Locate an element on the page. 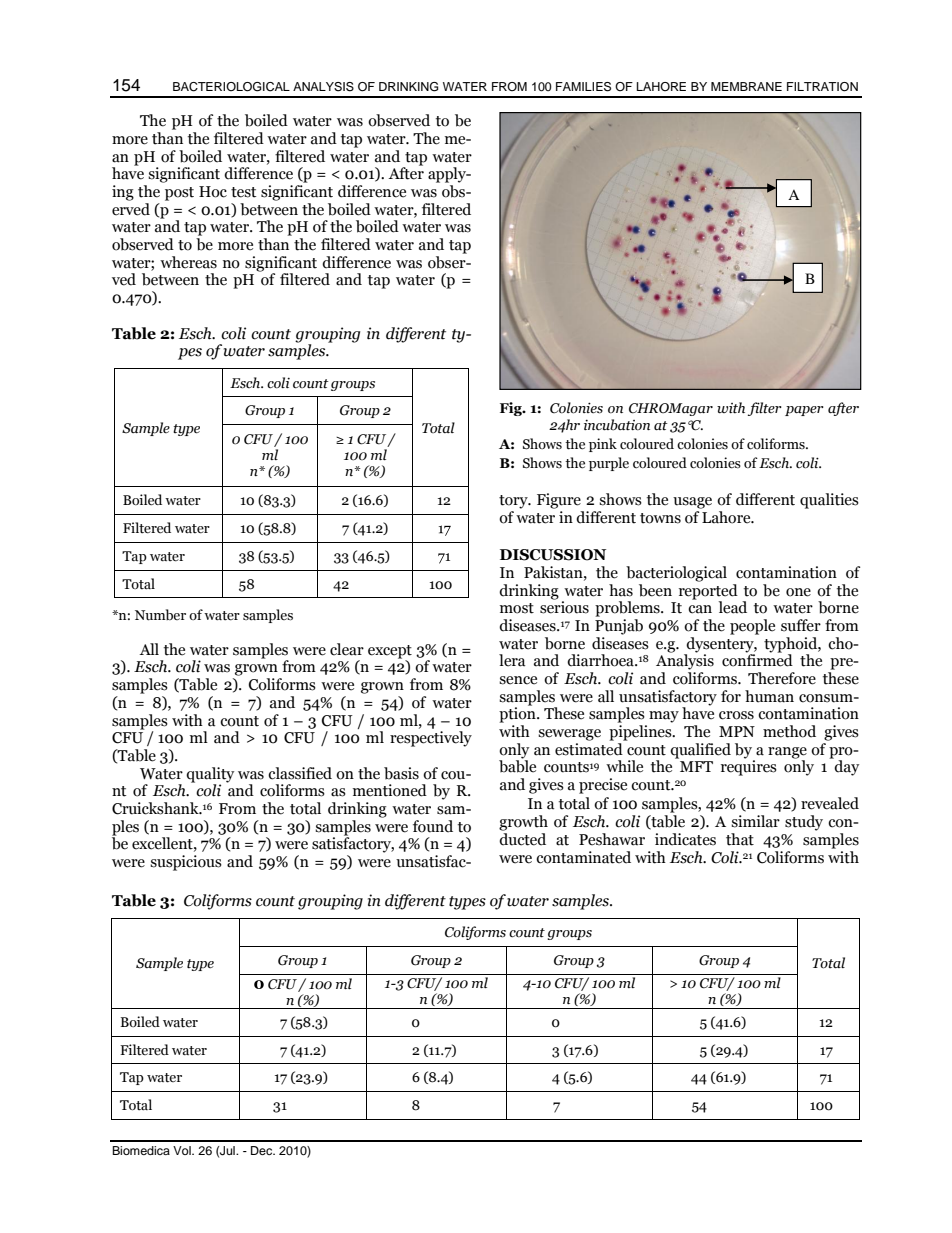 The width and height of the image is (952, 1233). growth is located at coordinates (523, 823).
